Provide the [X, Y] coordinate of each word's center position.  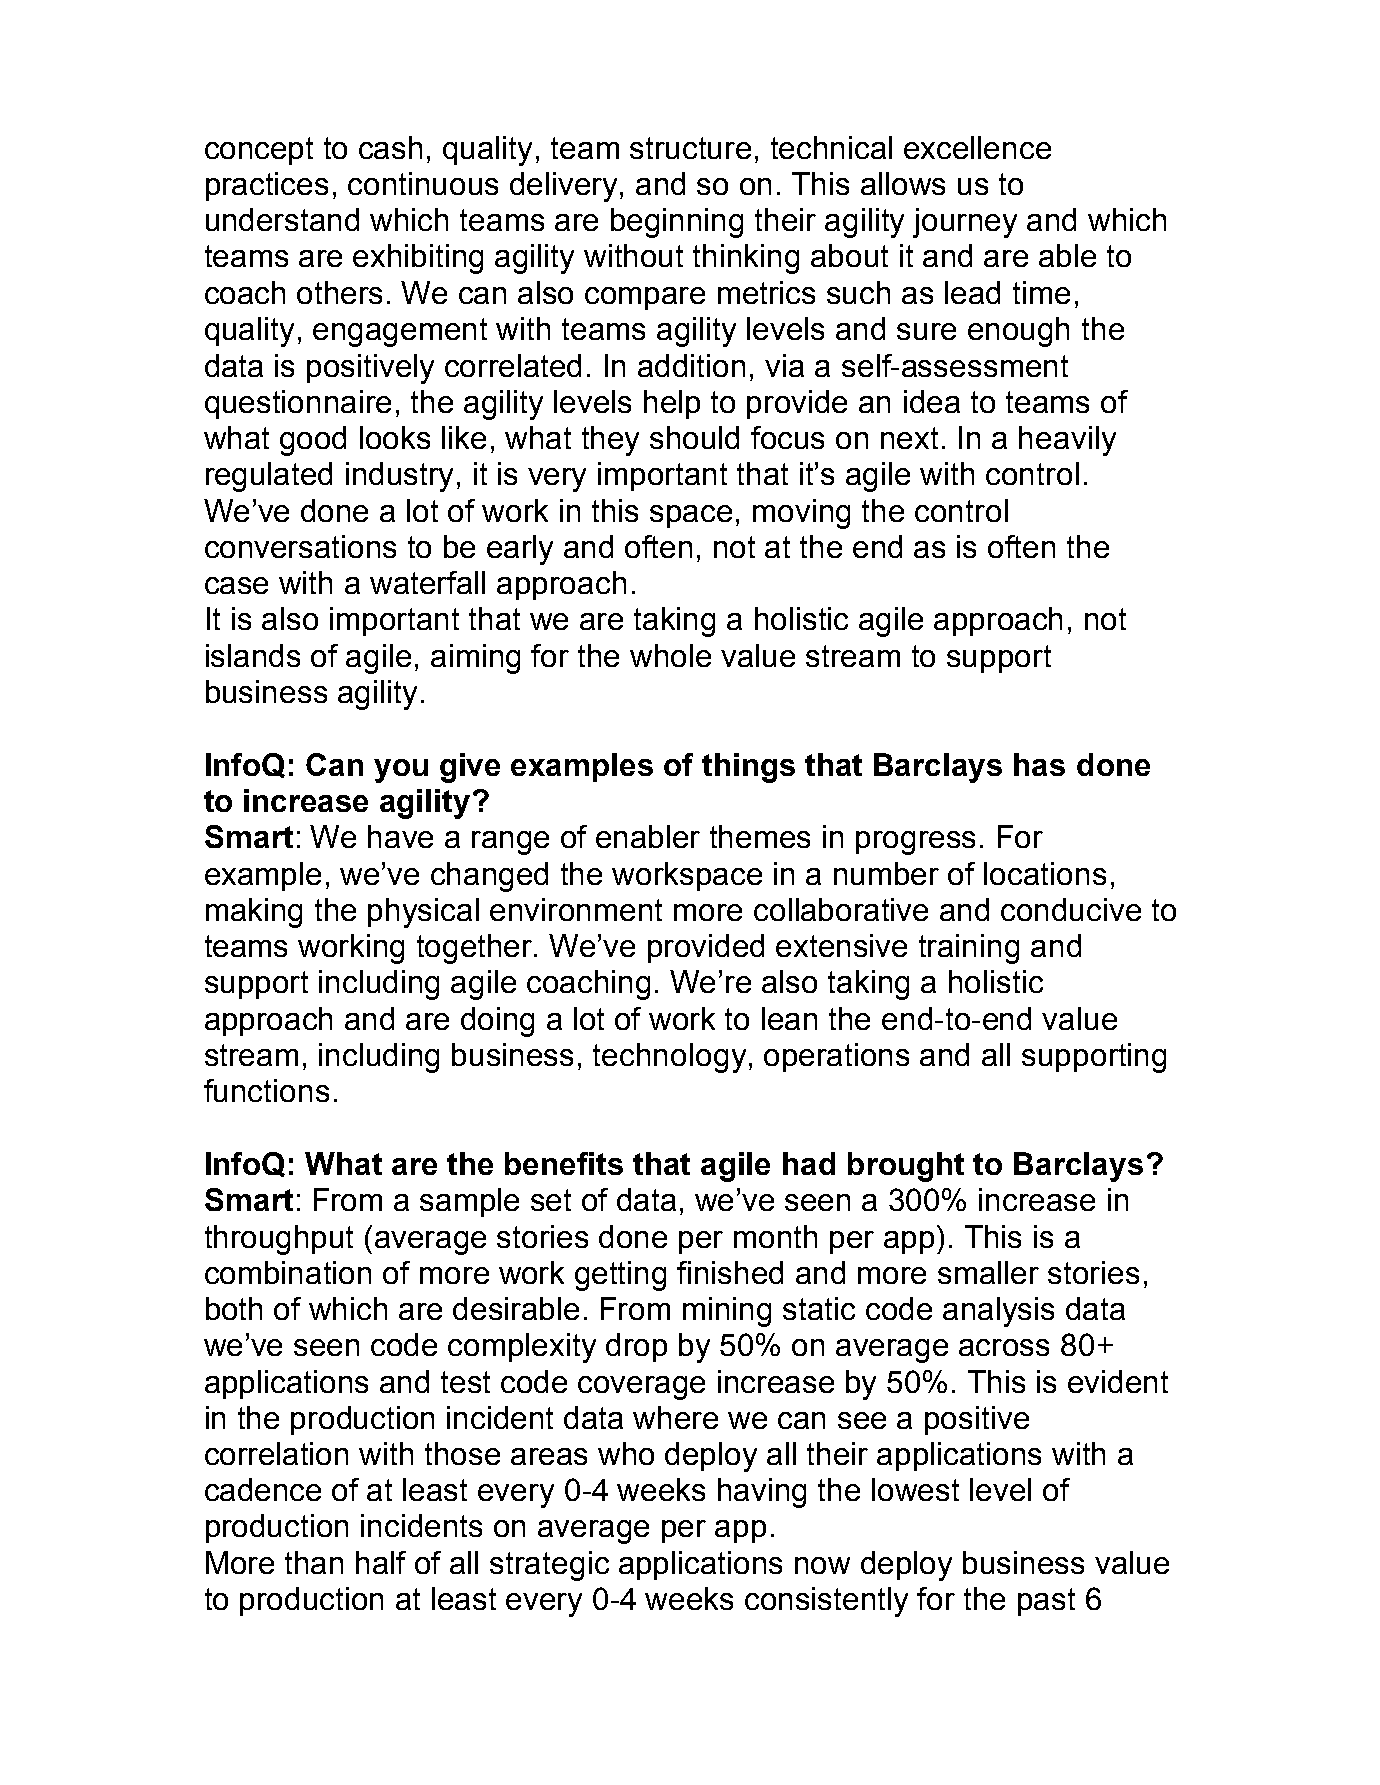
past [1046, 1602]
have [400, 836]
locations [1045, 873]
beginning [677, 223]
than [314, 1562]
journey [965, 223]
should [694, 437]
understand [282, 219]
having [762, 1493]
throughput [279, 1240]
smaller [988, 1272]
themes [760, 836]
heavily [1067, 441]
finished [730, 1272]
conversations [300, 546]
